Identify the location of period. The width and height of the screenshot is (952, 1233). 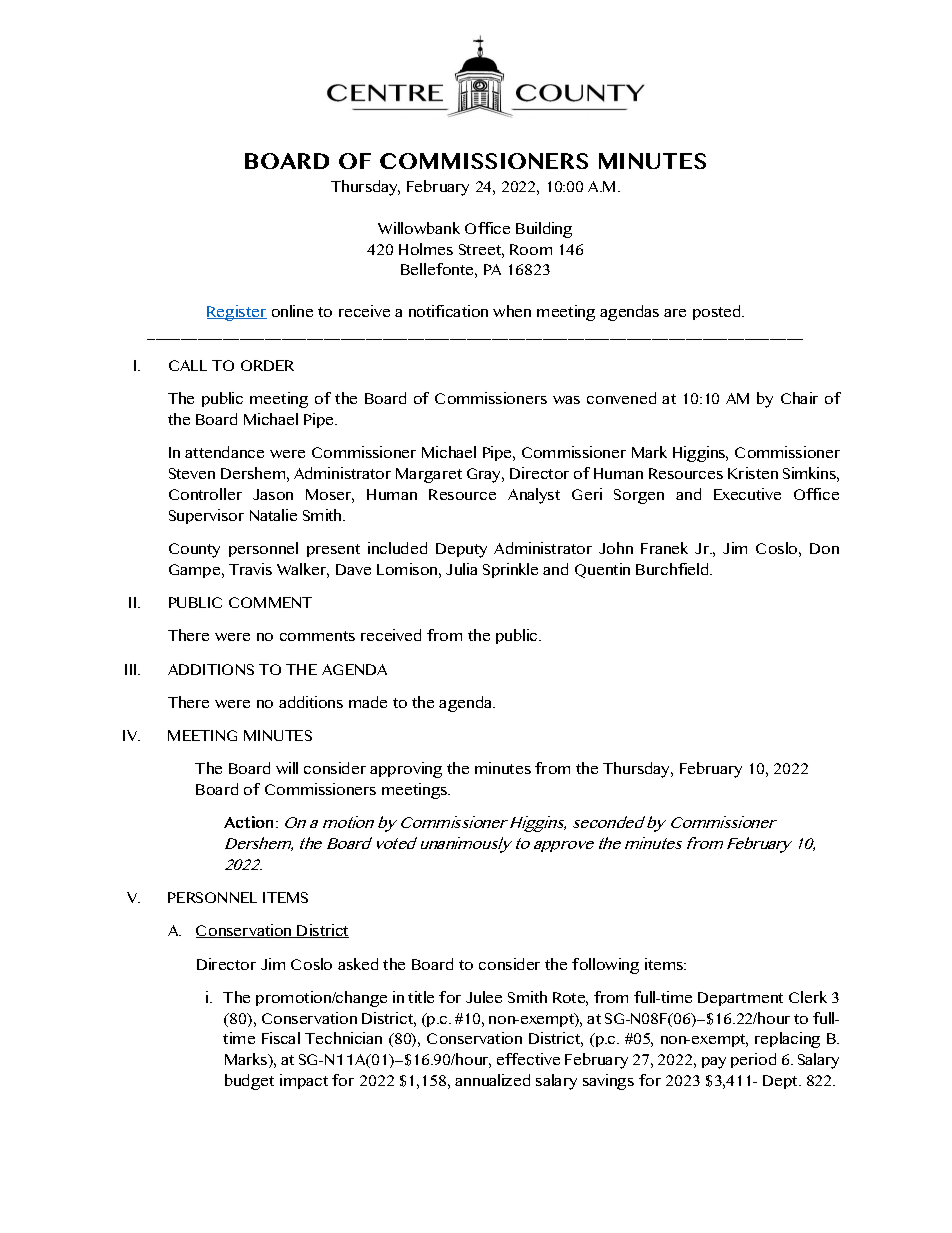
(753, 1060).
